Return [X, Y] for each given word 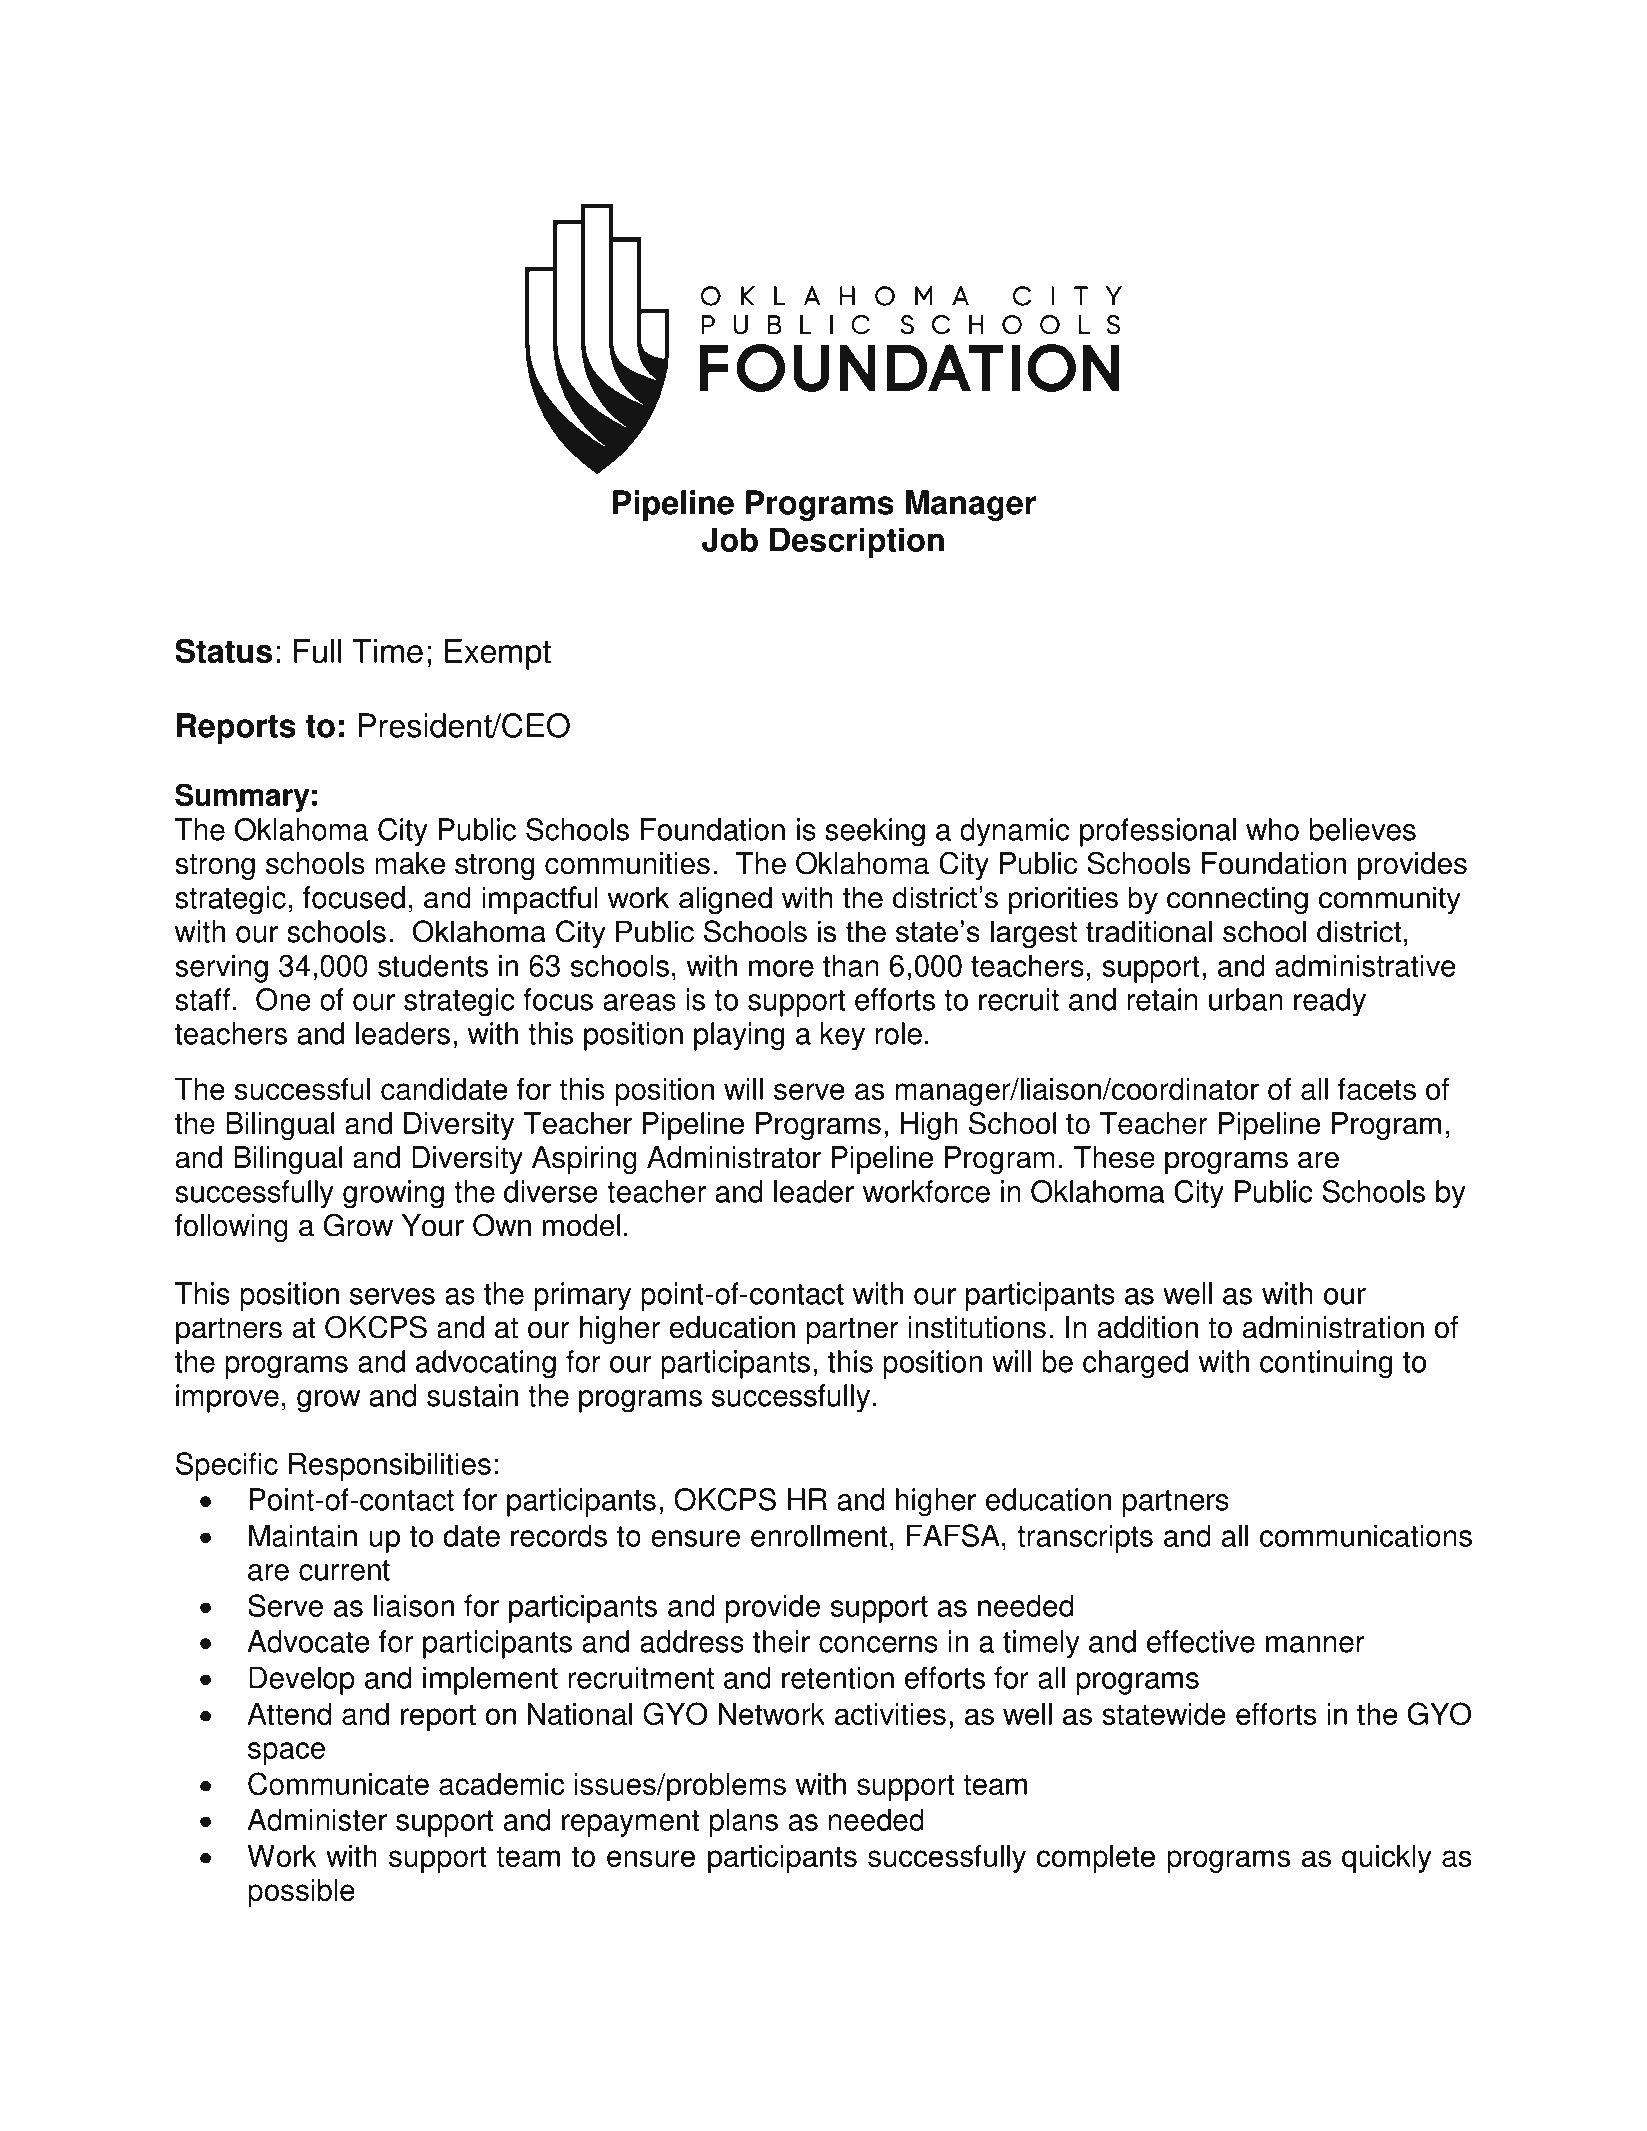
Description [857, 543]
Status [223, 651]
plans [744, 1822]
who [1272, 829]
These [1114, 1157]
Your [433, 1225]
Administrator [734, 1157]
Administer [317, 1819]
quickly [1387, 1859]
